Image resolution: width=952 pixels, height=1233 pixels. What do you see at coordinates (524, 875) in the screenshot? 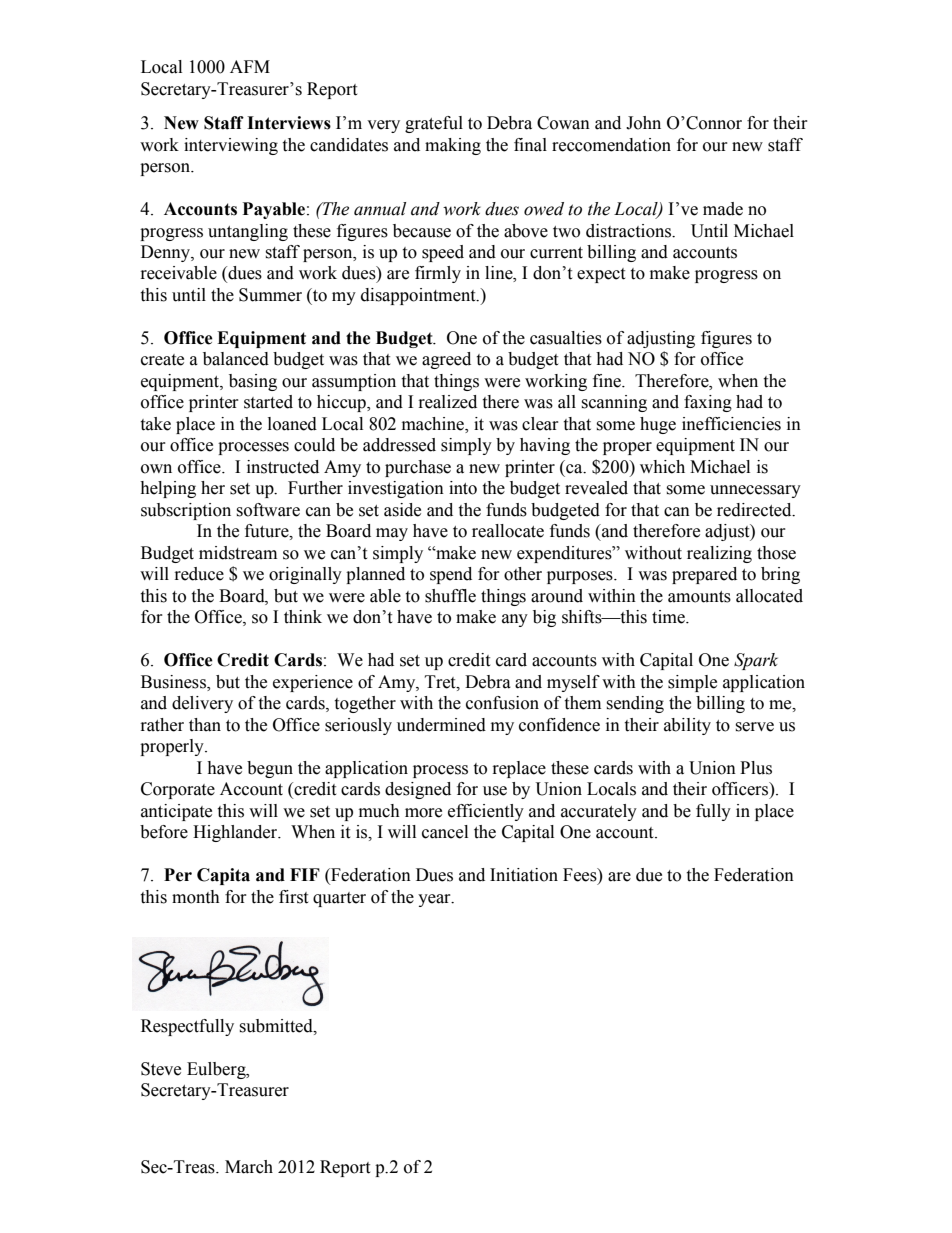
I see `Initiation` at bounding box center [524, 875].
